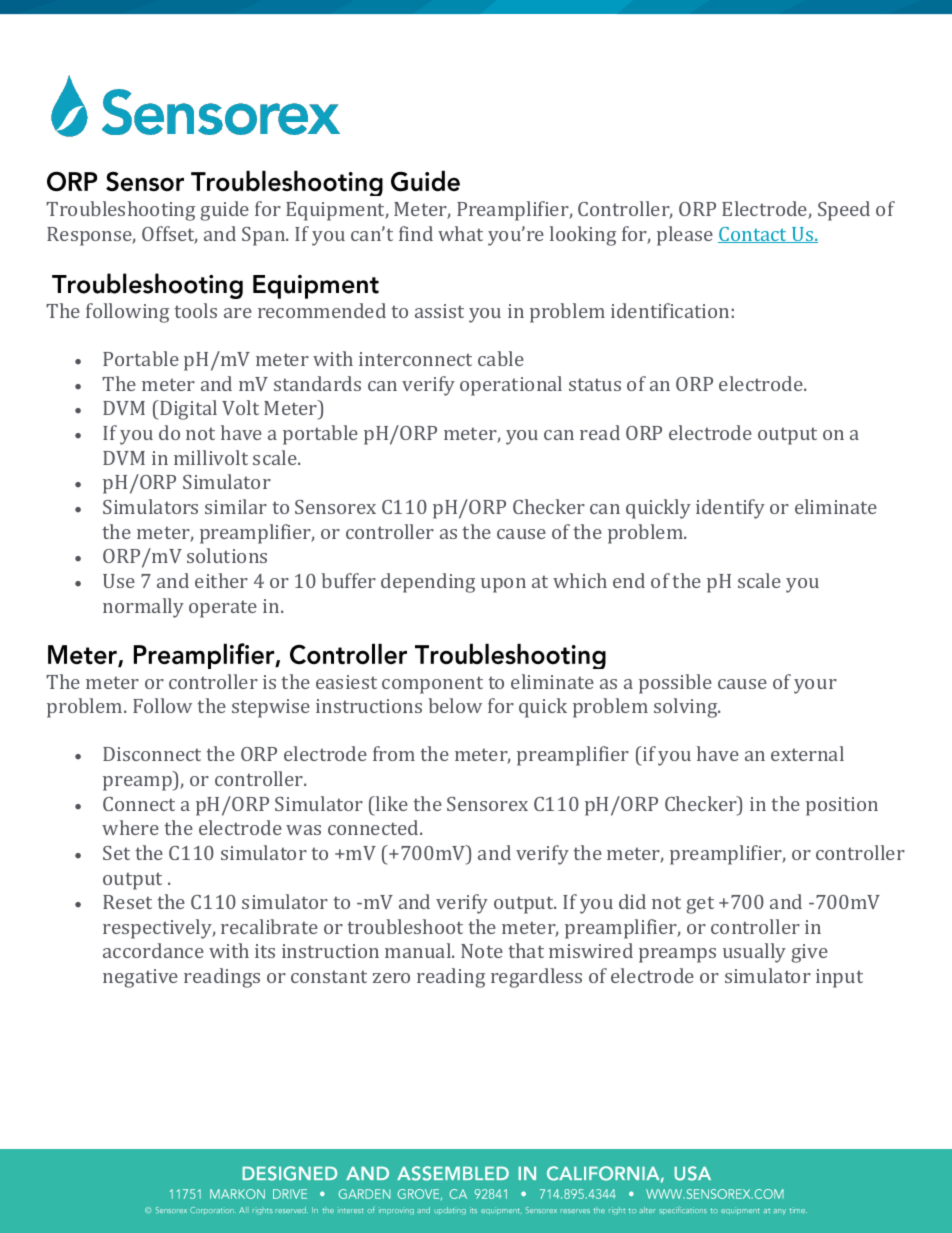  What do you see at coordinates (687, 708) in the screenshot?
I see `solving` at bounding box center [687, 708].
